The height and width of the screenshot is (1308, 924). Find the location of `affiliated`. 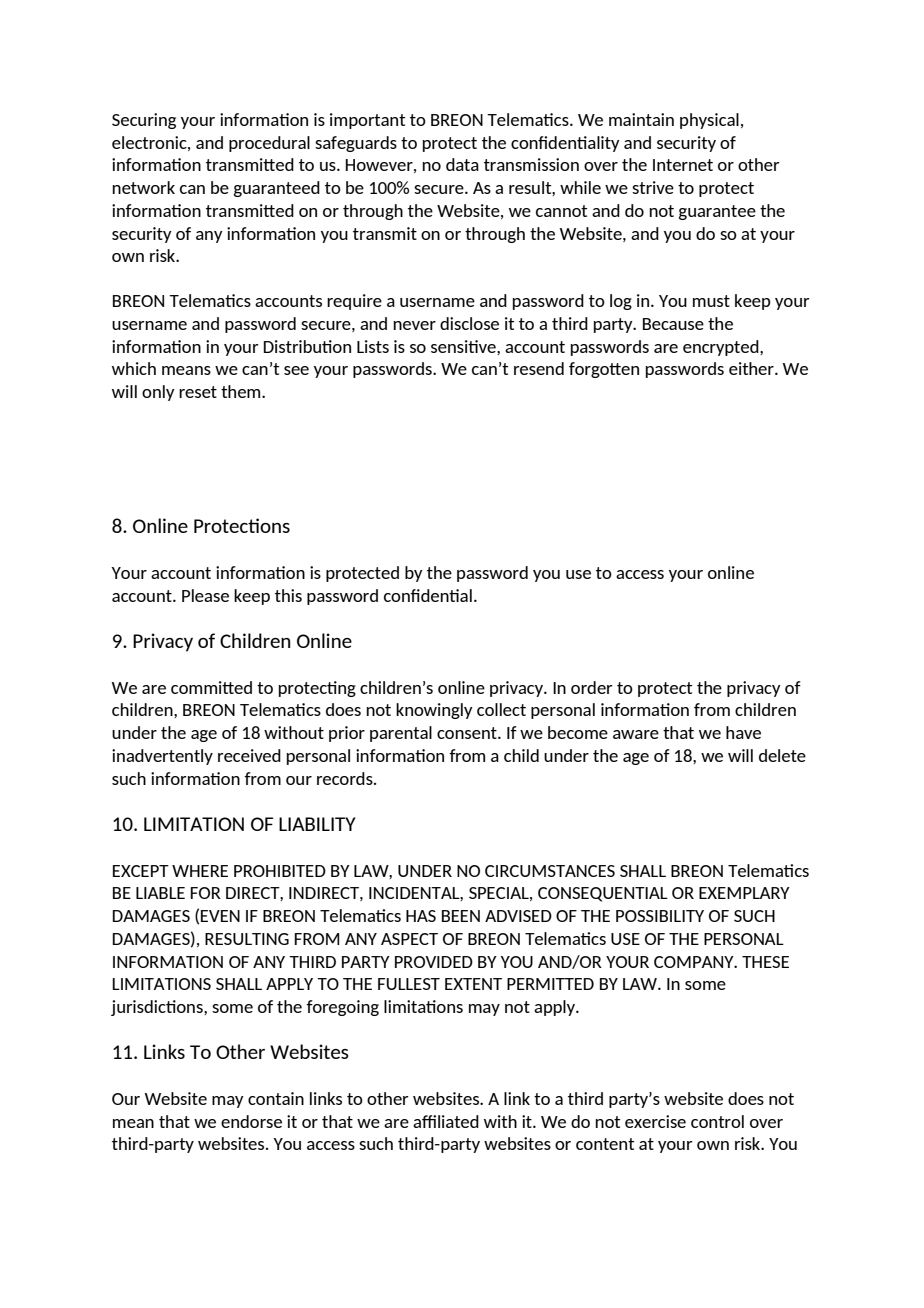

affiliated is located at coordinates (446, 1121).
